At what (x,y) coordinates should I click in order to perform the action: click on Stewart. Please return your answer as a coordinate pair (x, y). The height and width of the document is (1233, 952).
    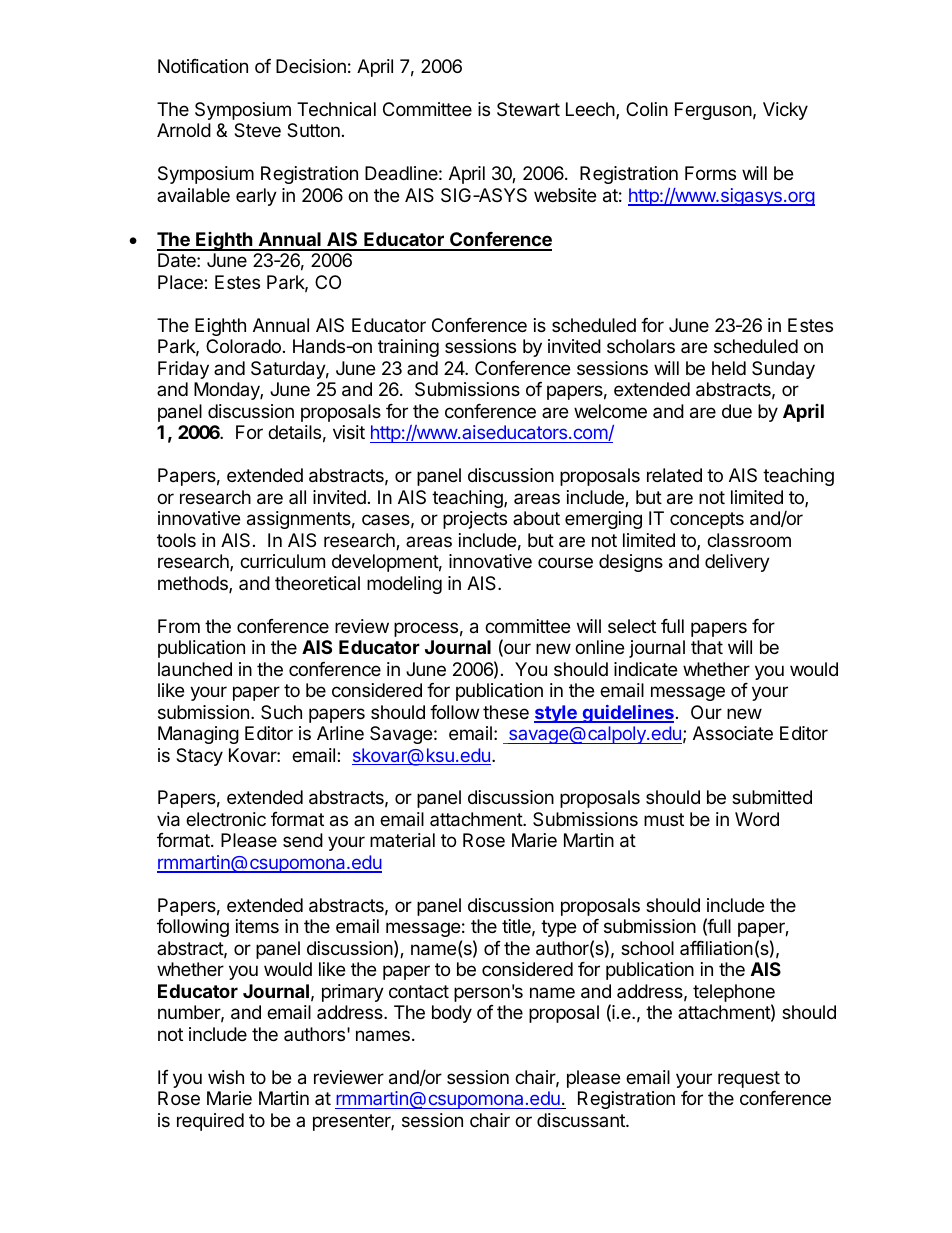
    Looking at the image, I should click on (528, 109).
